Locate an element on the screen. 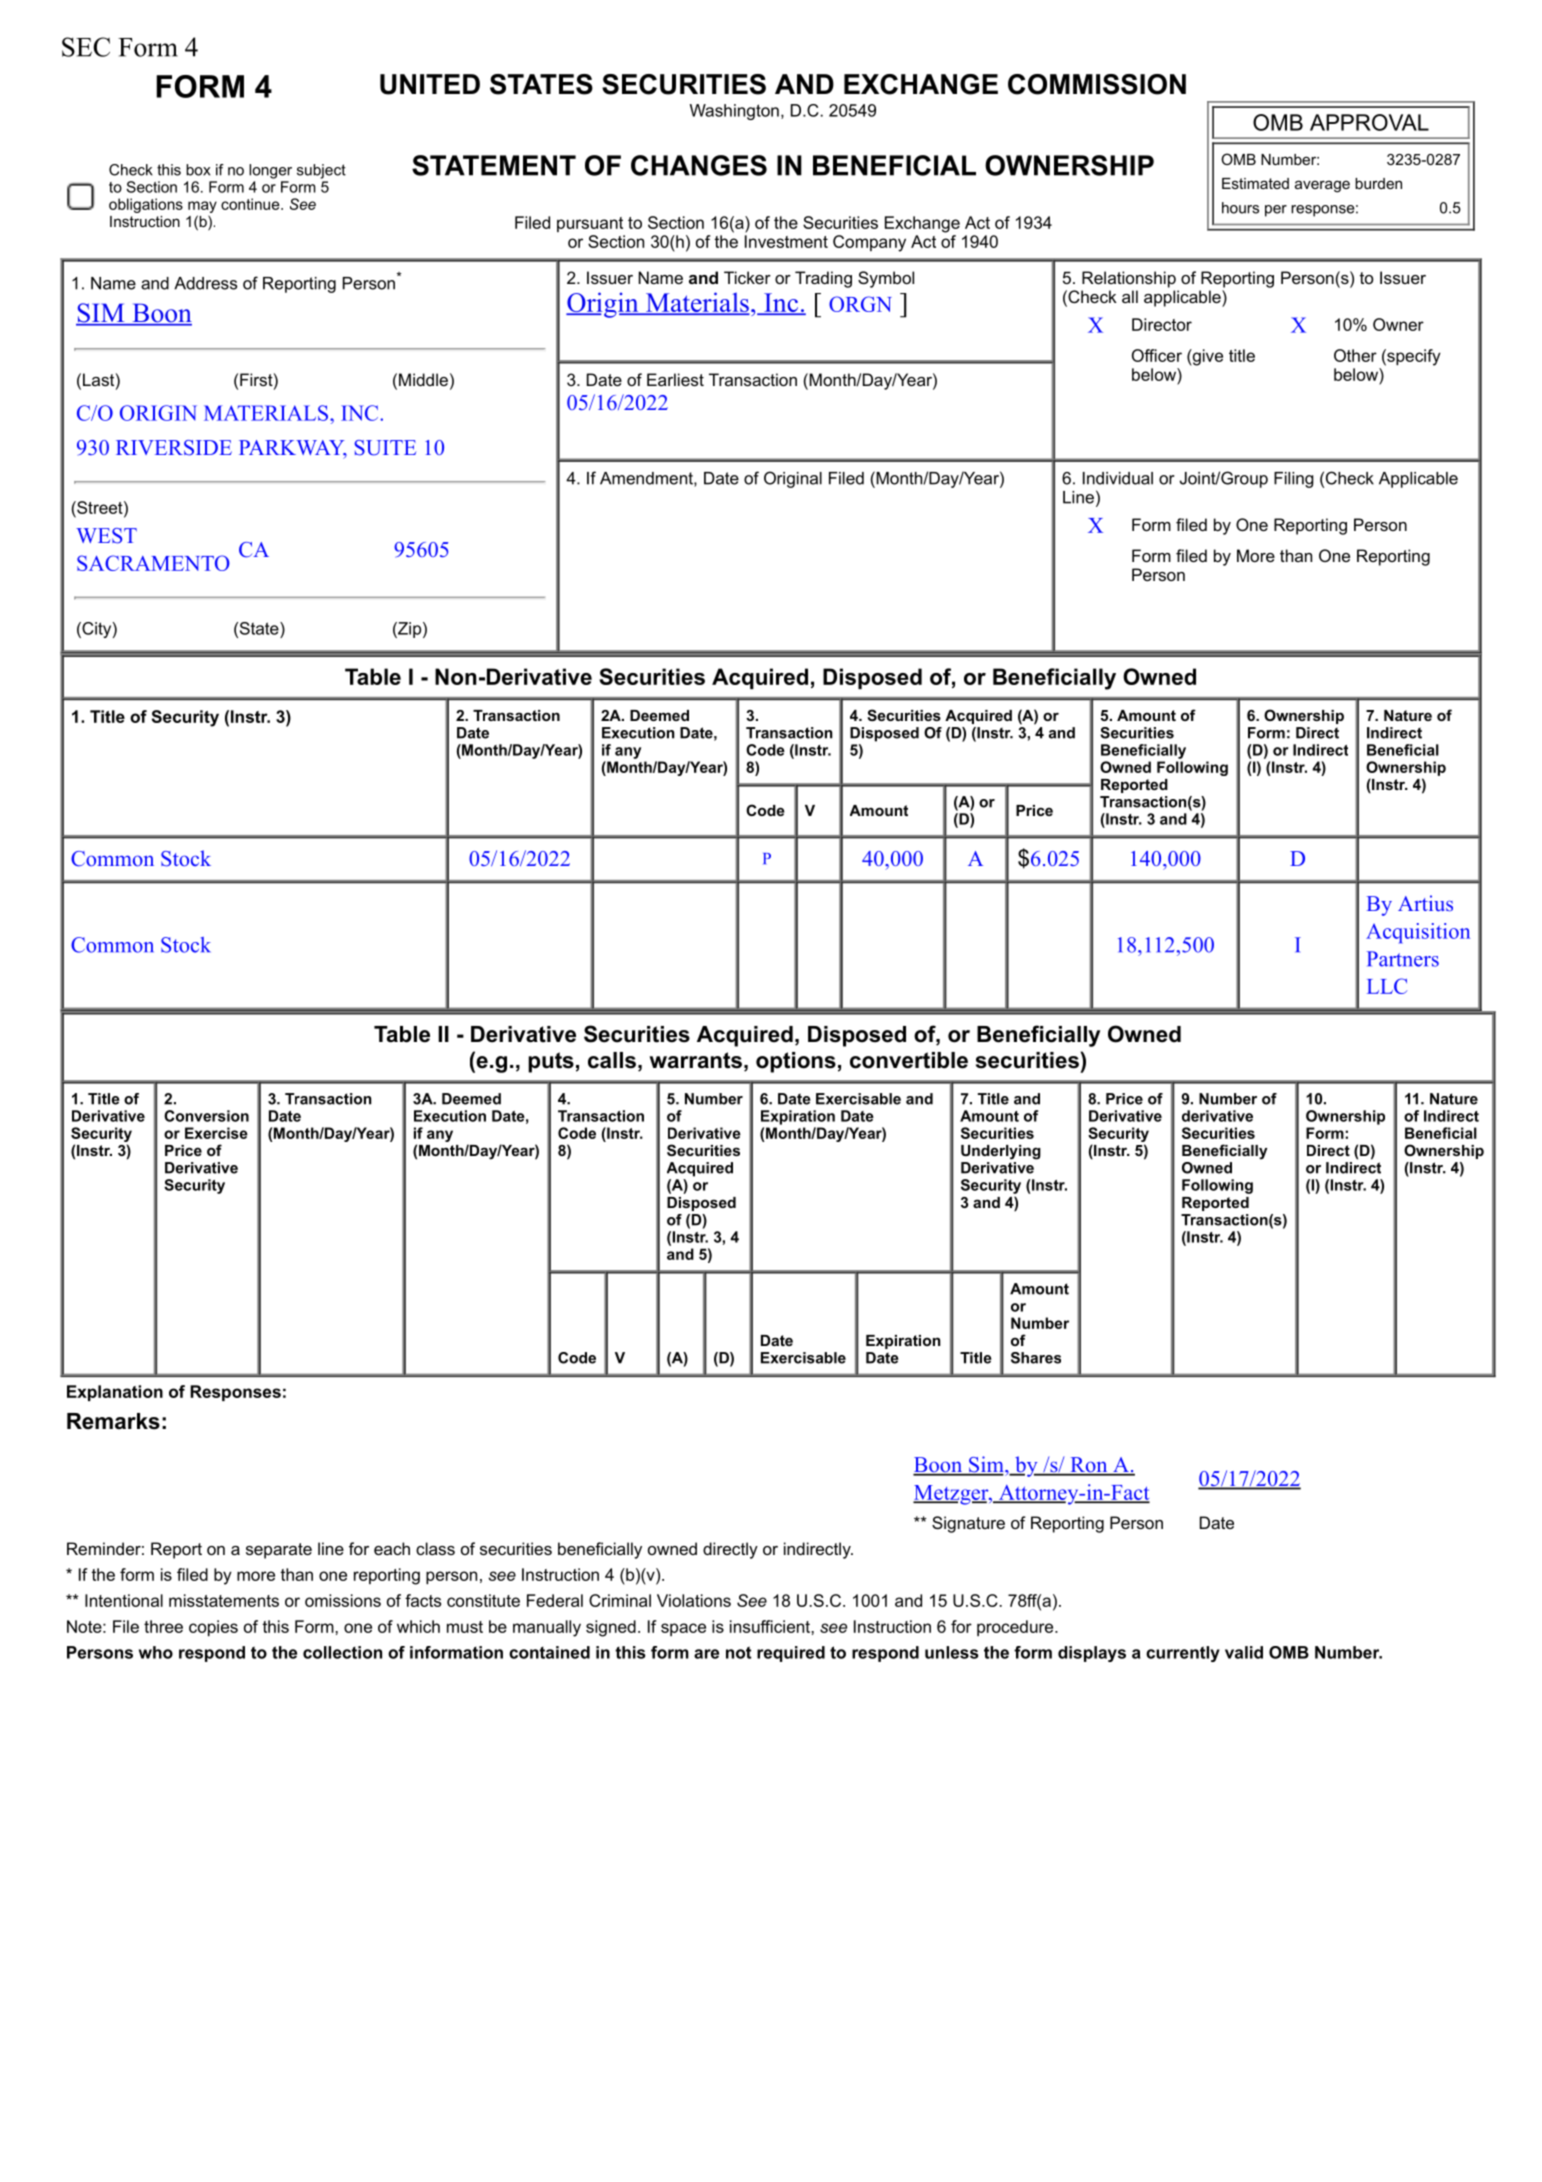  Acquisition is located at coordinates (1418, 933).
